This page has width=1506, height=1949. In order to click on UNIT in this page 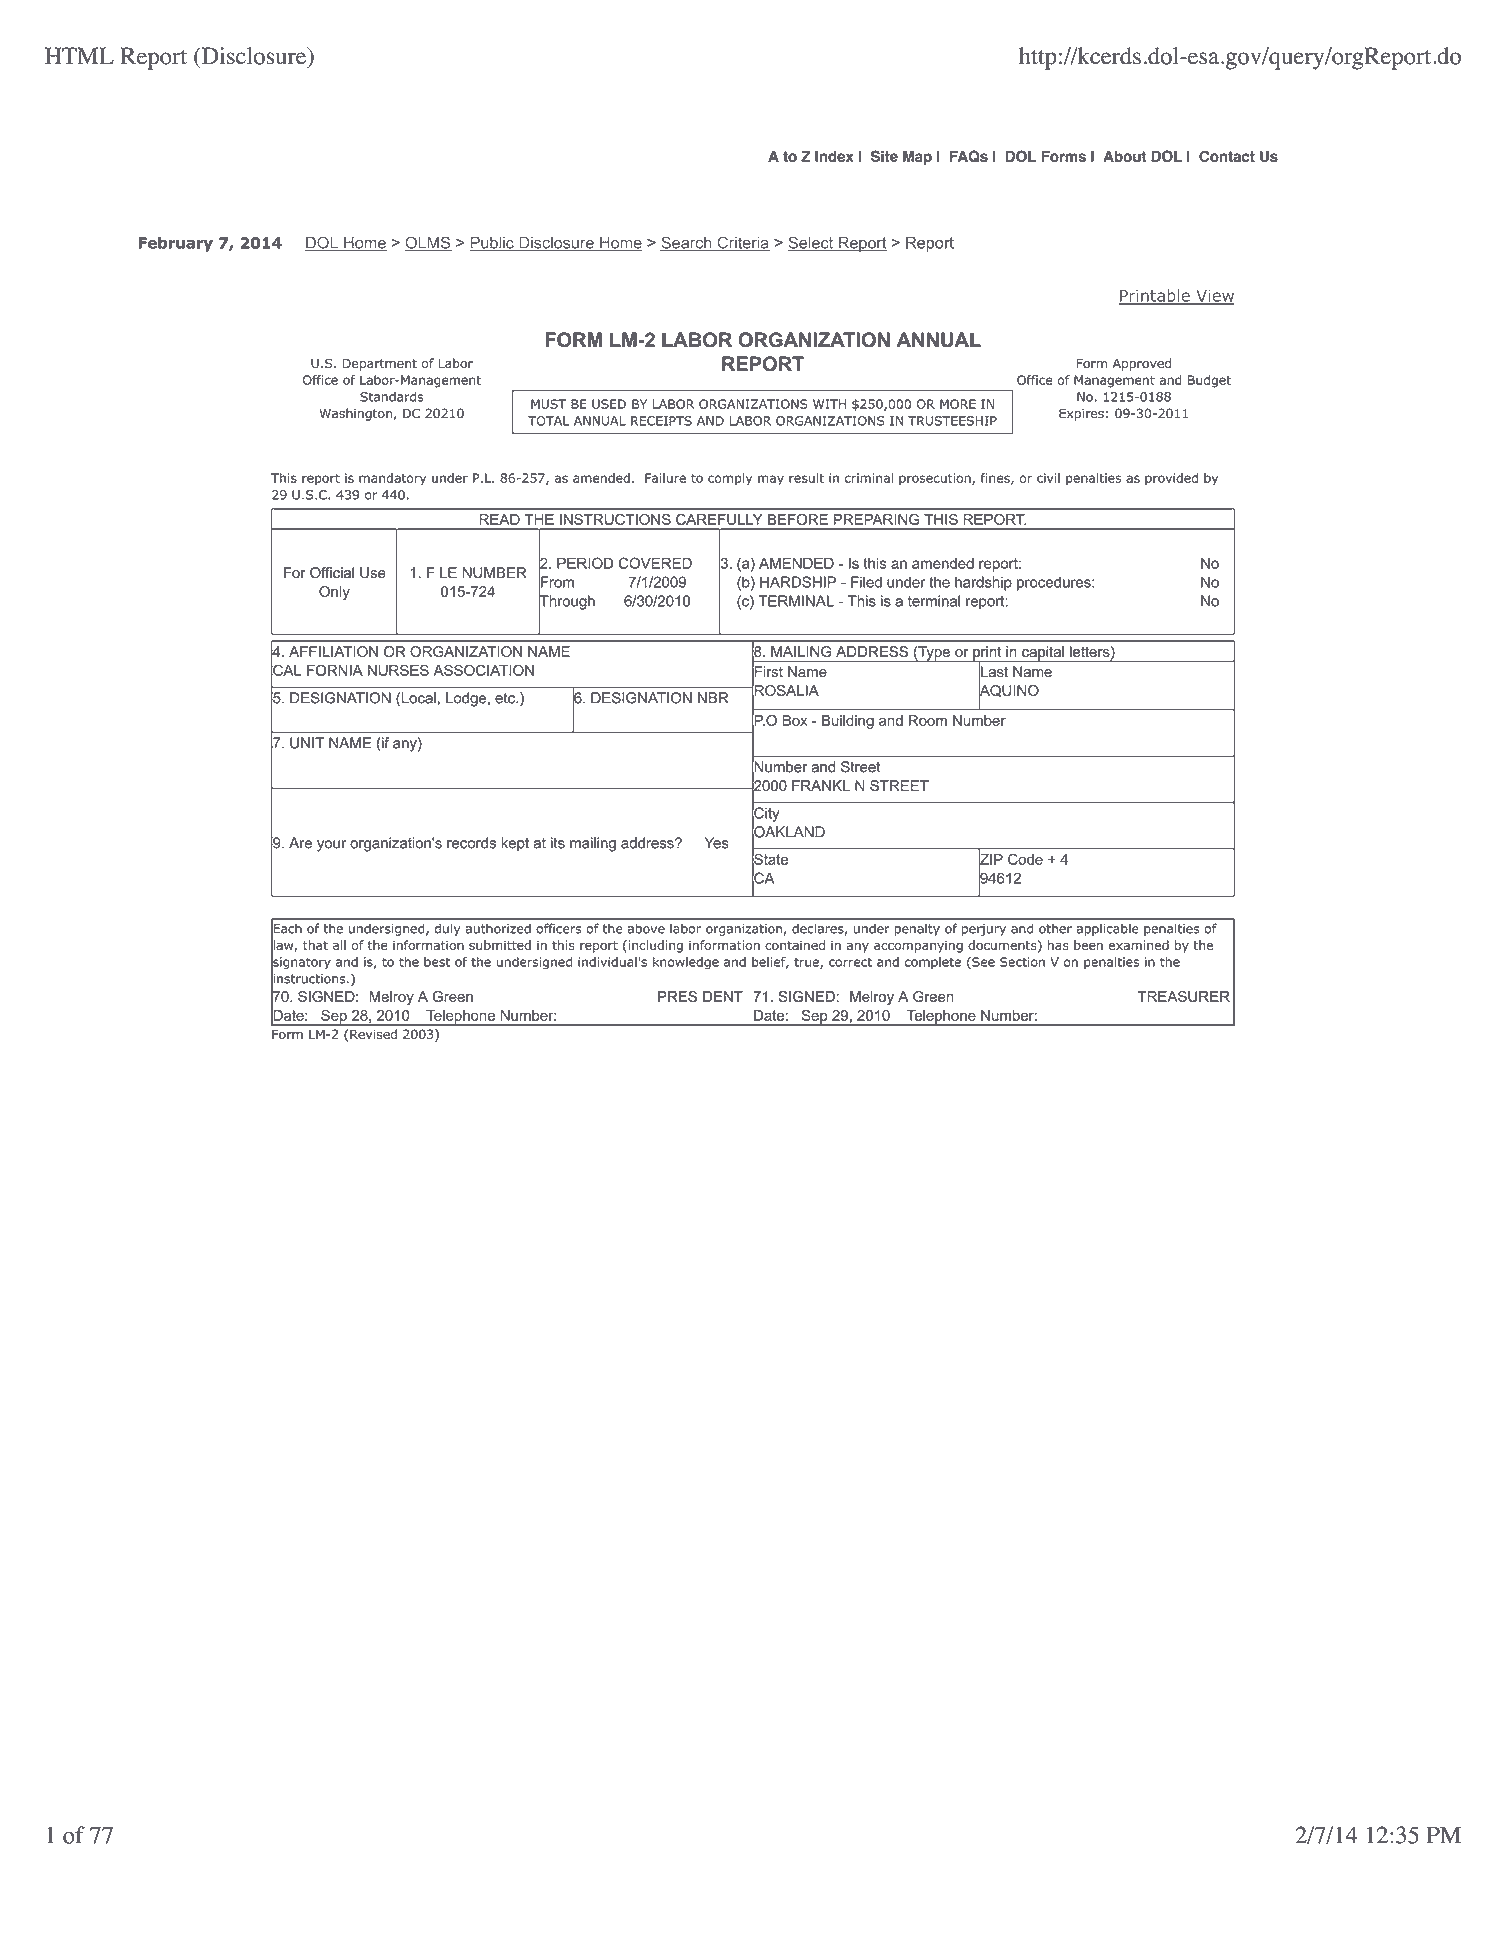, I will do `click(307, 743)`.
